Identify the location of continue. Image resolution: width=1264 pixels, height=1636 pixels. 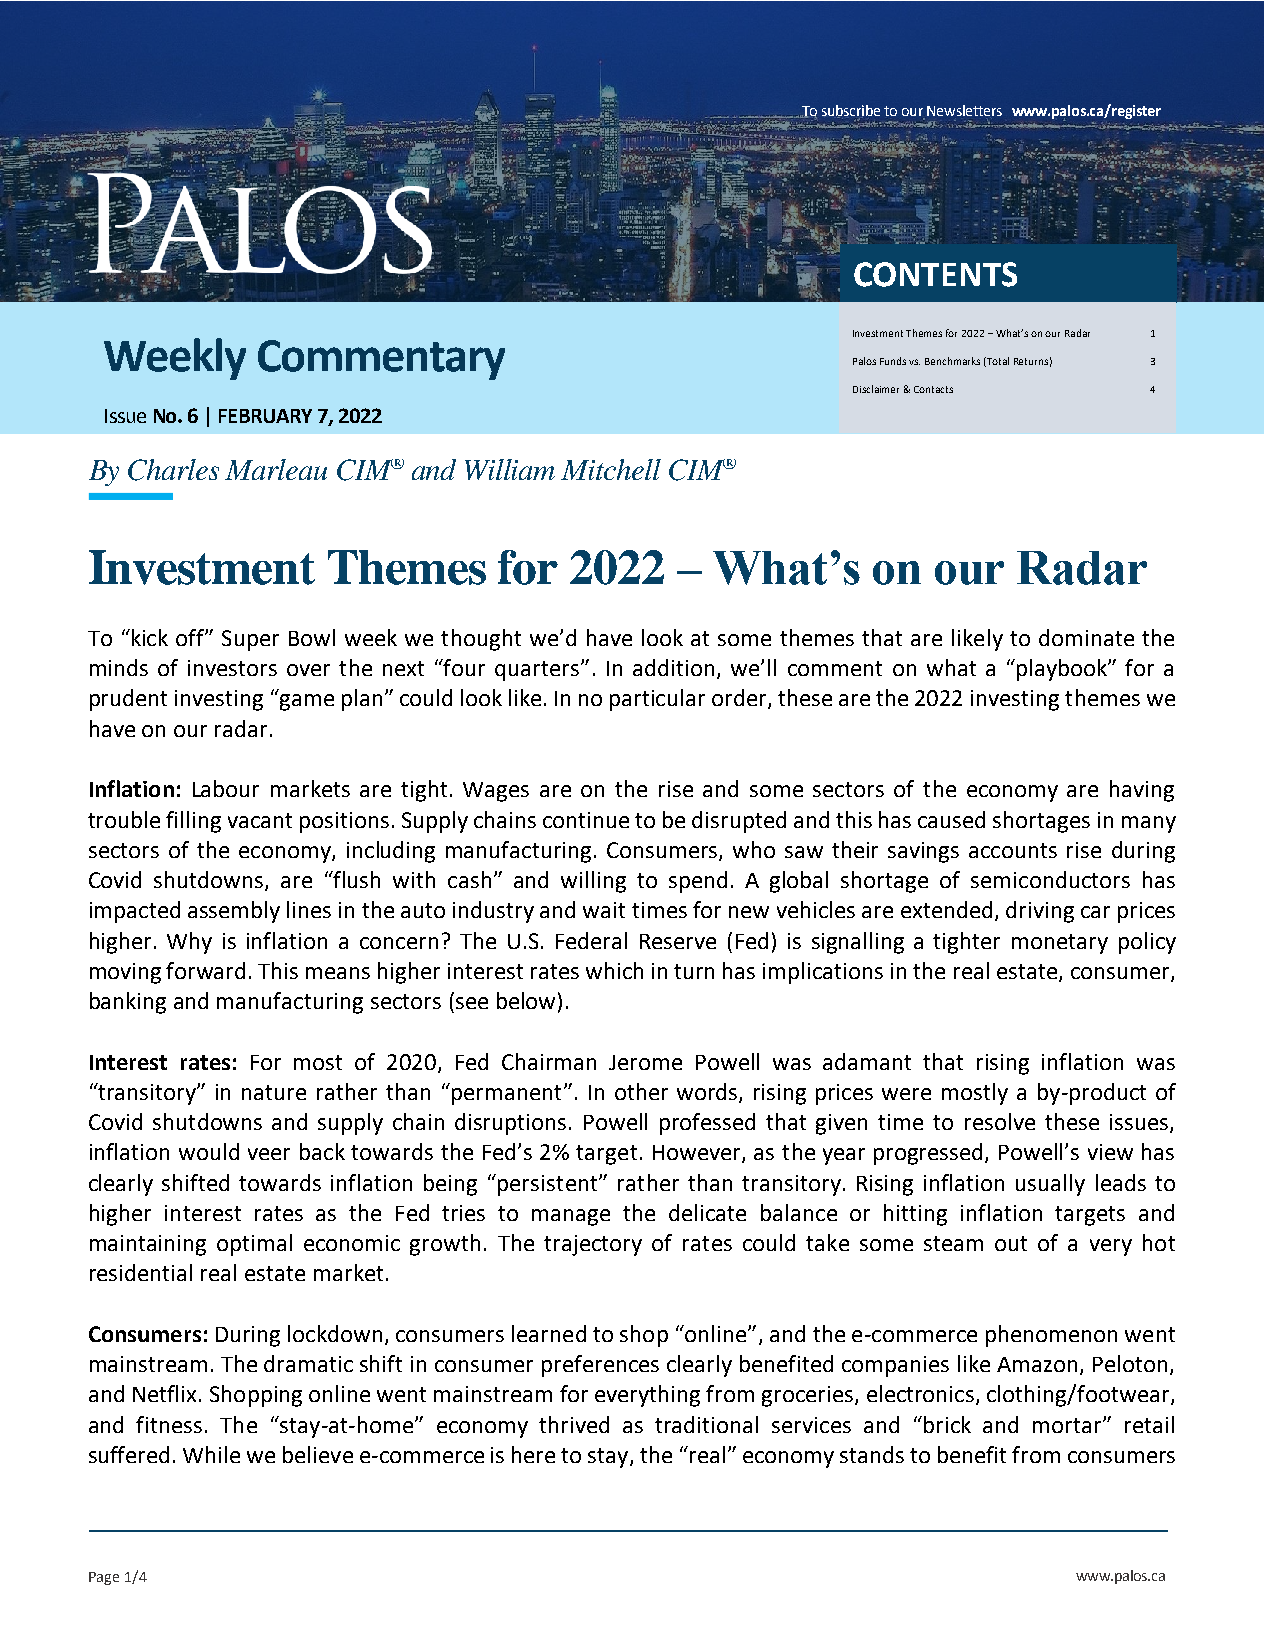
(586, 820).
